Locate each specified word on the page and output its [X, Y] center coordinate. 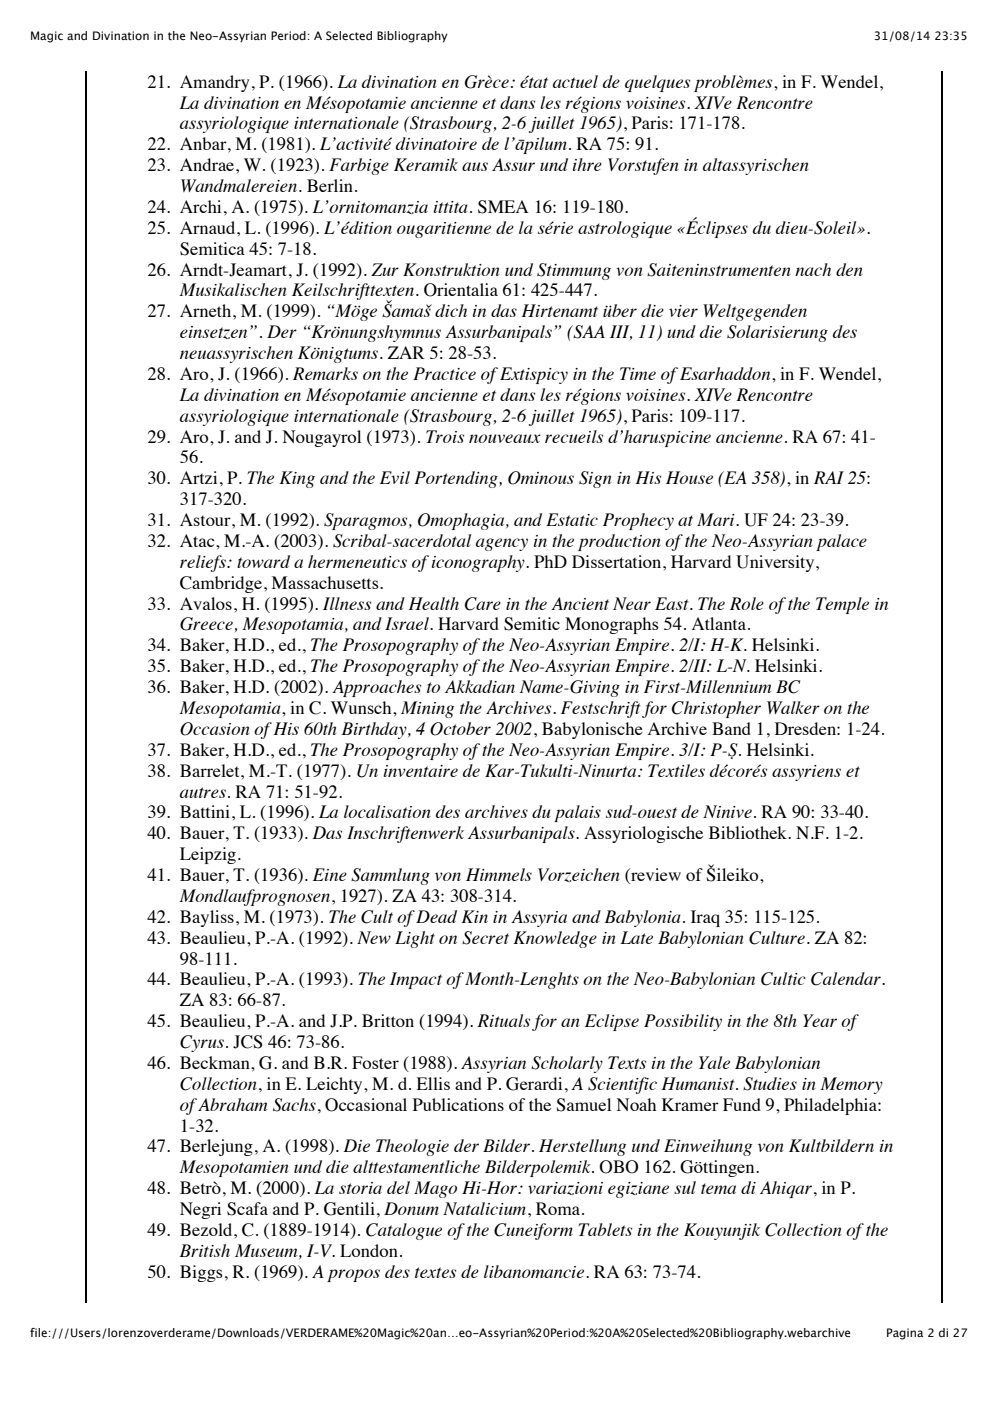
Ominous [541, 478]
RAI [829, 477]
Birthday [375, 730]
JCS [248, 1042]
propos [353, 1275]
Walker [793, 707]
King [297, 479]
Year [820, 1020]
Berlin [330, 185]
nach [813, 269]
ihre [587, 164]
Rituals [503, 1020]
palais [577, 813]
